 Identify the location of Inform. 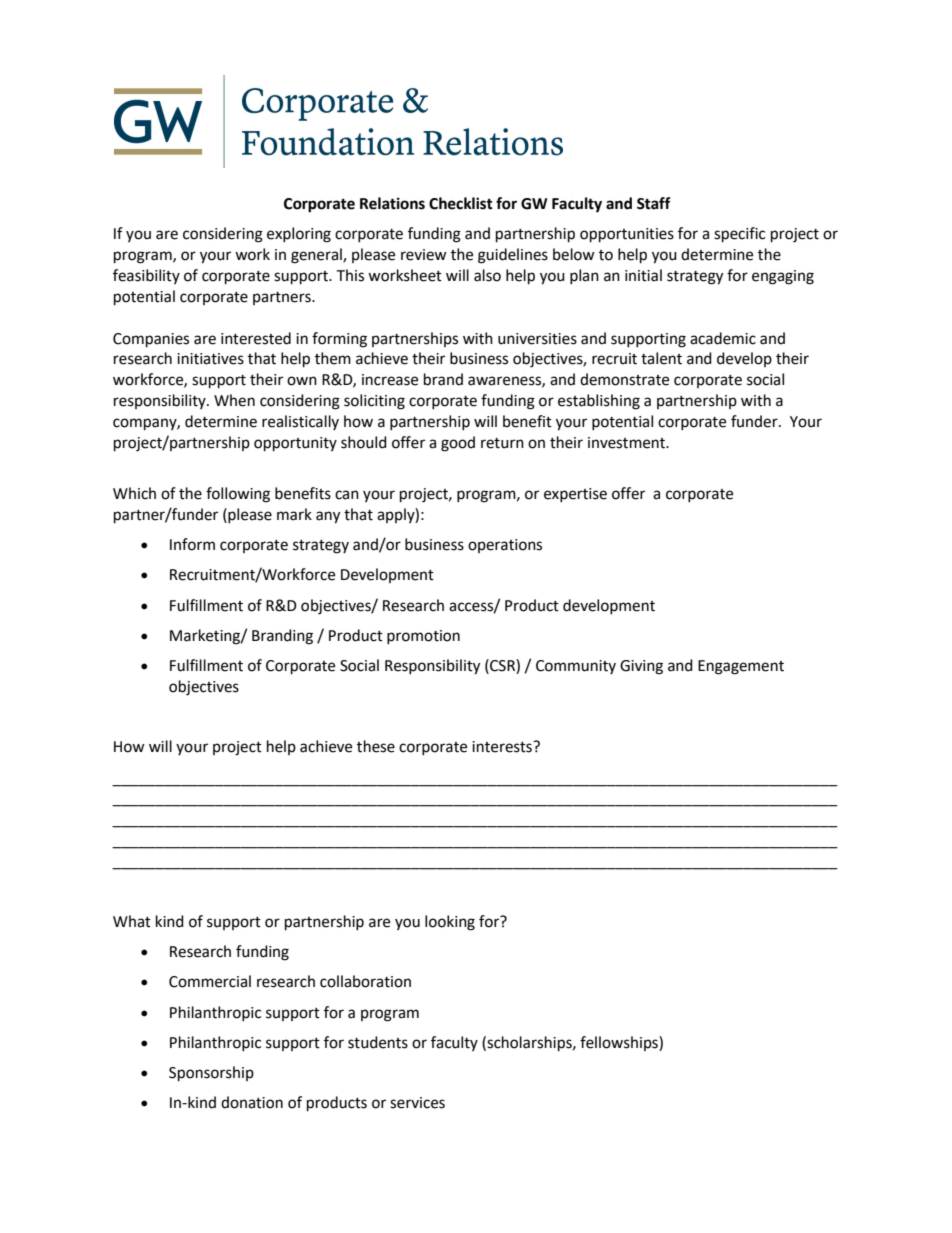
(192, 544).
